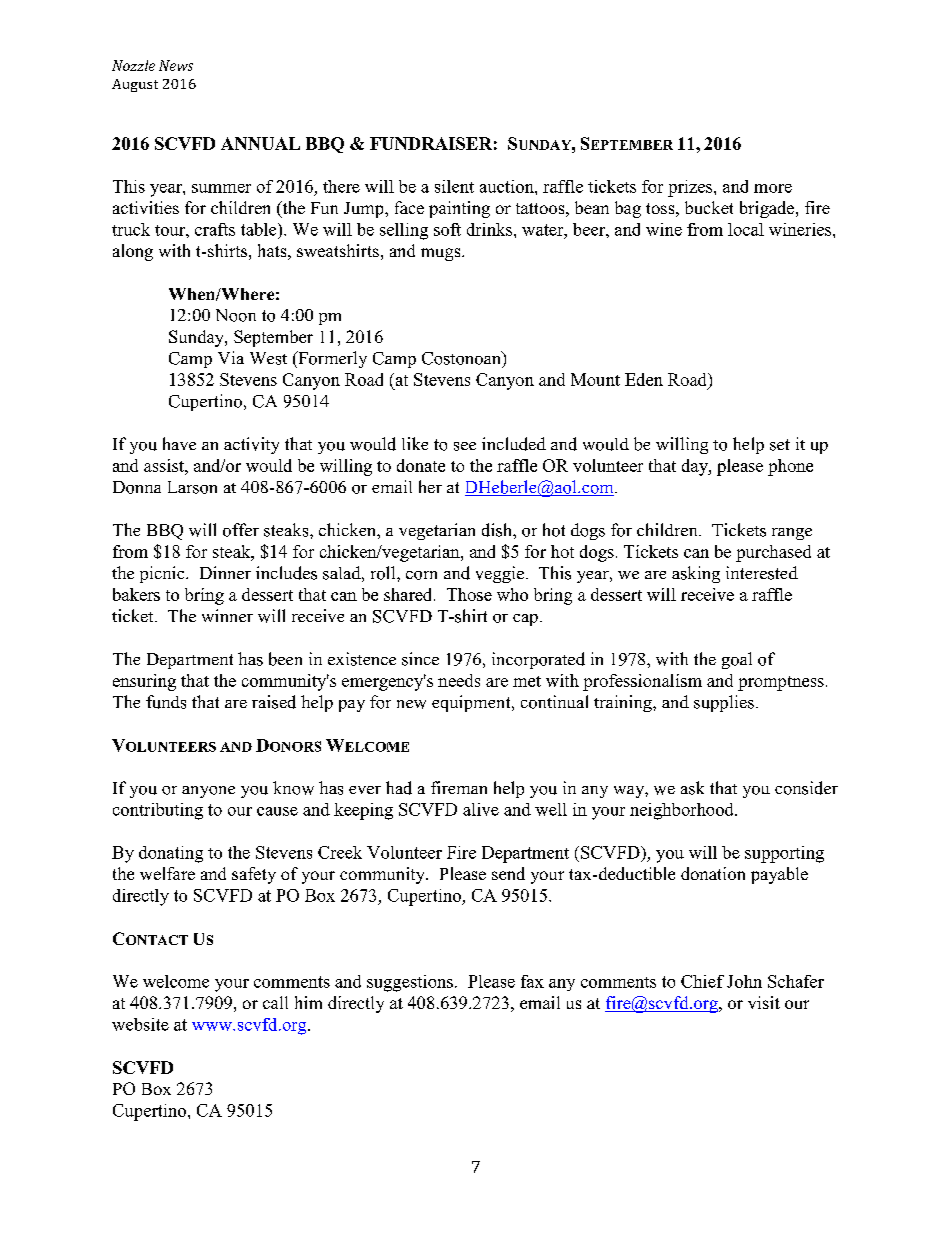 This page has width=952, height=1233. Describe the element at coordinates (176, 65) in the page. I see `News` at that location.
